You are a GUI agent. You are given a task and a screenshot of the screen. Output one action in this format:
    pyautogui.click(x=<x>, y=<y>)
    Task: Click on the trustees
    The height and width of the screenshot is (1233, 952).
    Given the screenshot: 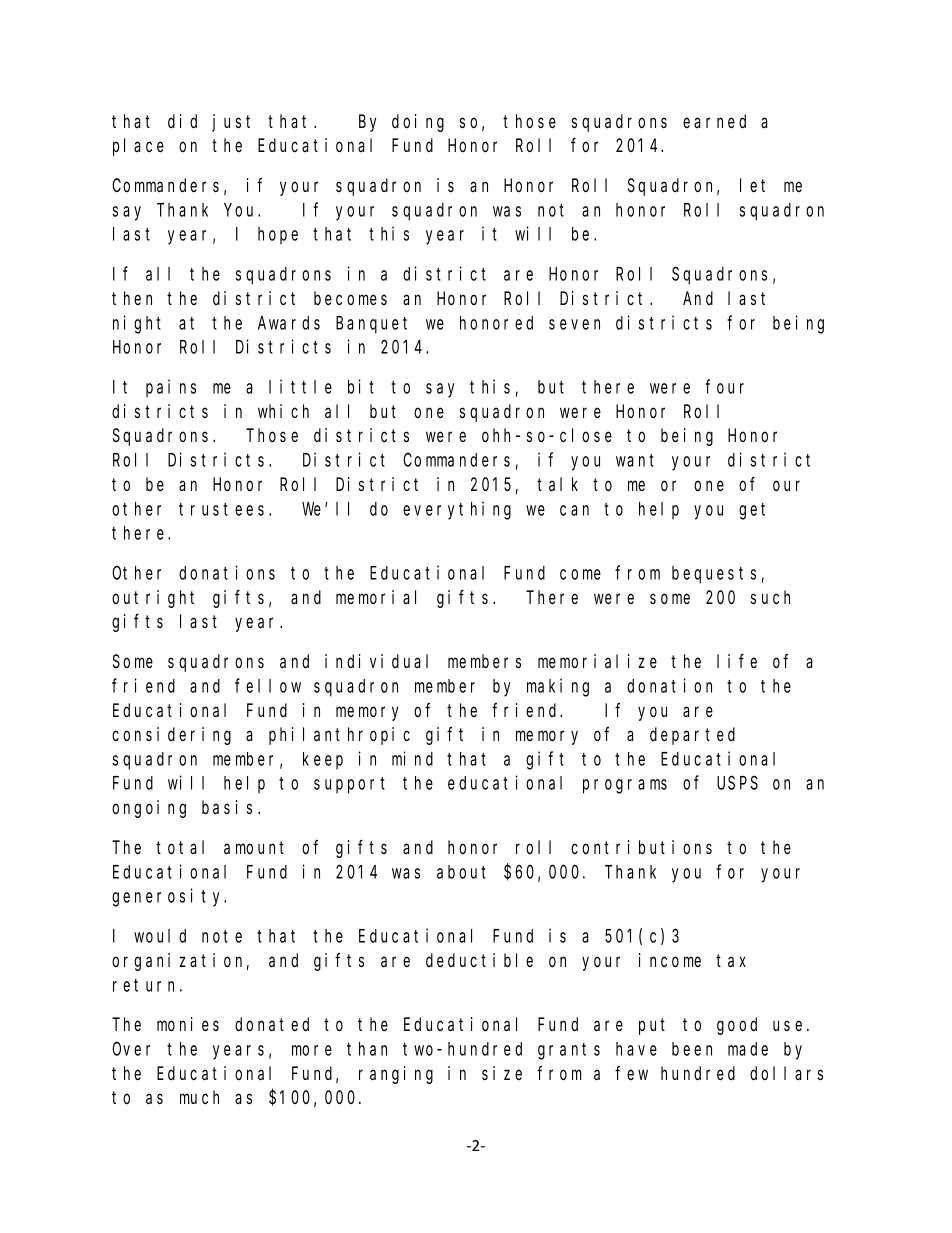 What is the action you would take?
    pyautogui.click(x=224, y=509)
